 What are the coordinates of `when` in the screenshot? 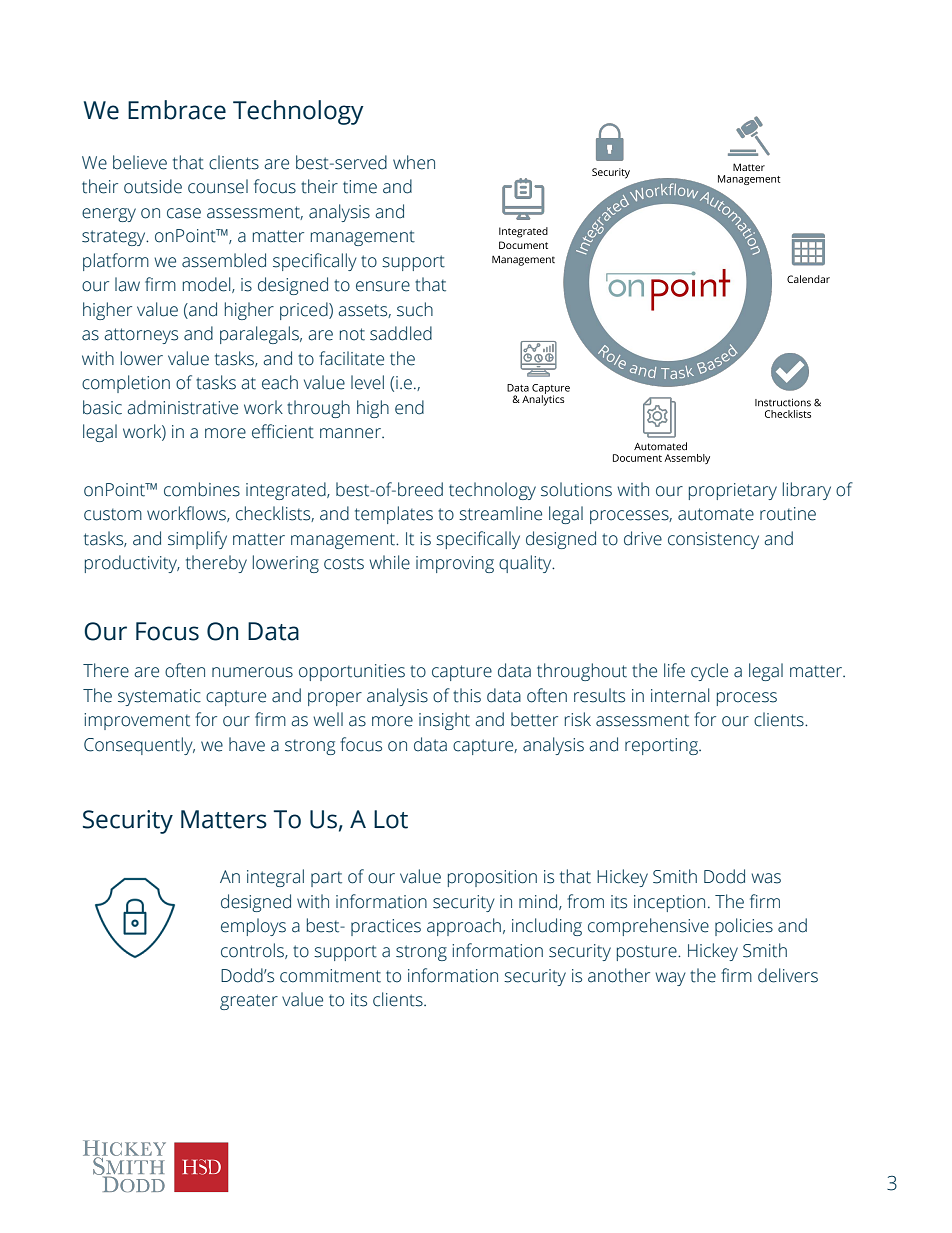 It's located at (414, 162).
